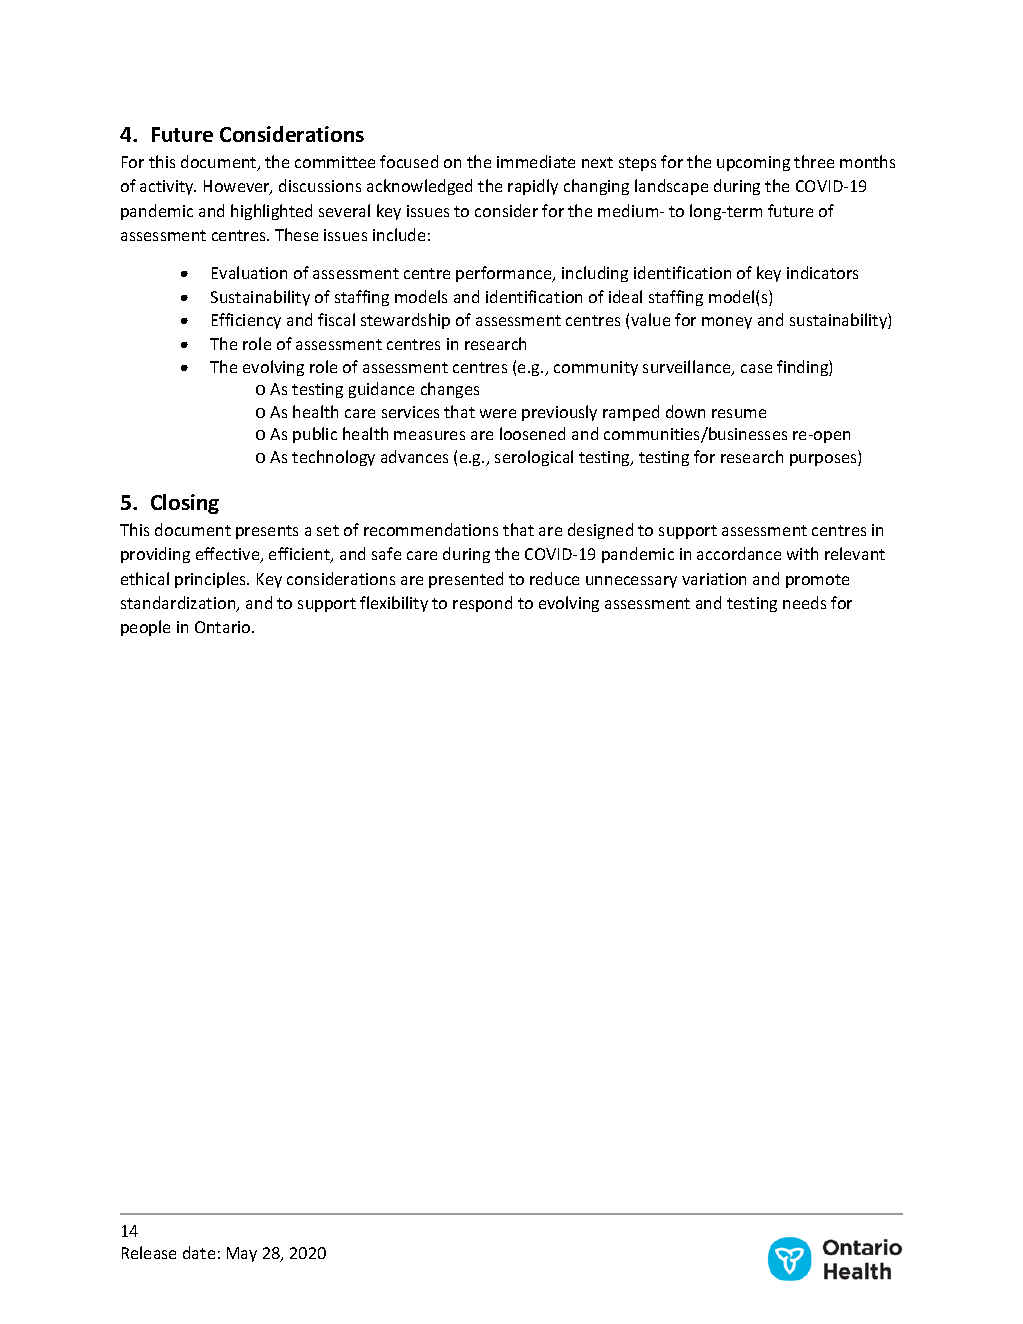 The width and height of the screenshot is (1023, 1324). What do you see at coordinates (753, 163) in the screenshot?
I see `upcoming` at bounding box center [753, 163].
